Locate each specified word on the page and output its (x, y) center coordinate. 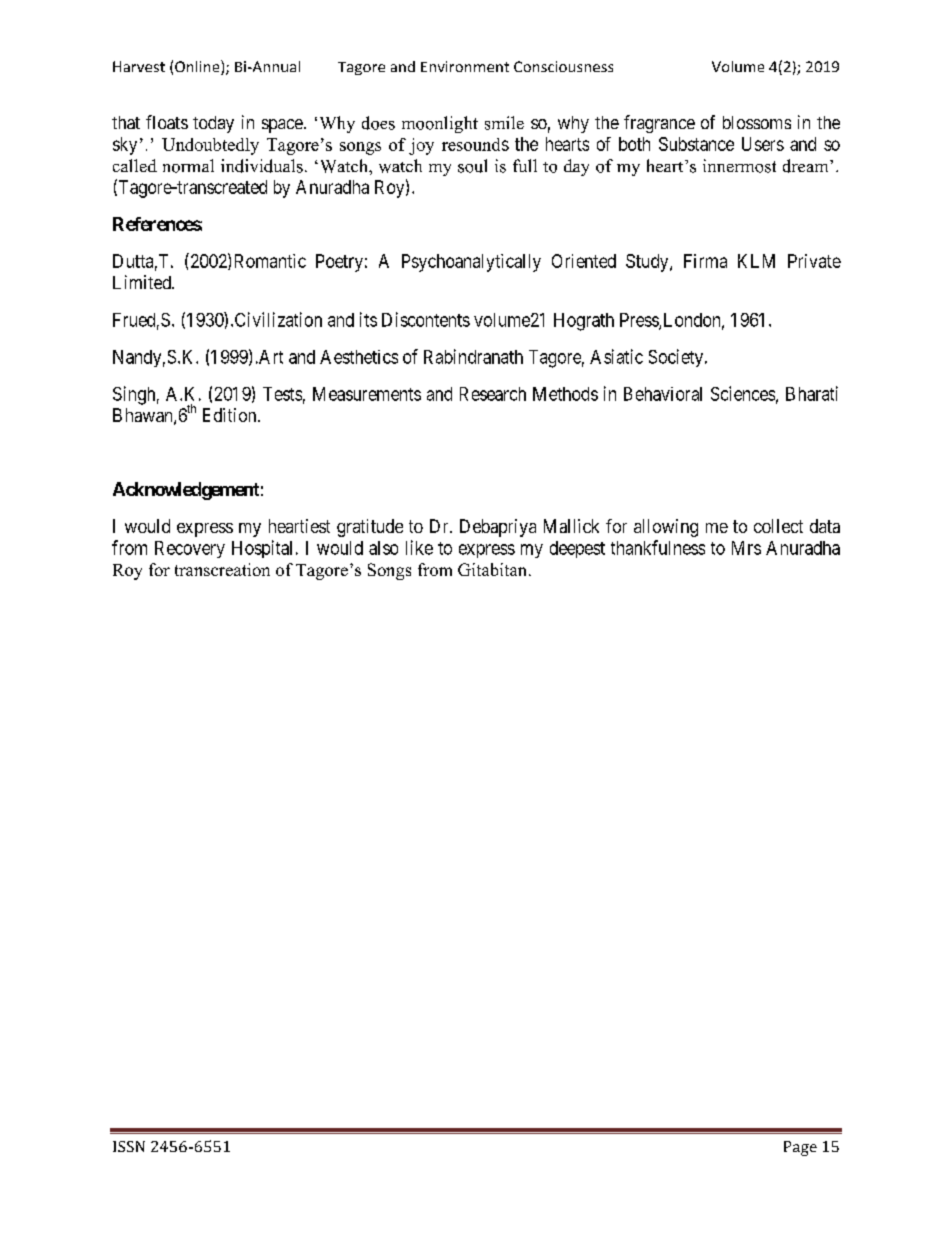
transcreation (222, 569)
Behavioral (663, 394)
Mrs (746, 548)
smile (504, 123)
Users (763, 144)
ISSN (129, 1146)
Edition (231, 415)
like (419, 547)
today (213, 124)
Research (493, 394)
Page (800, 1148)
